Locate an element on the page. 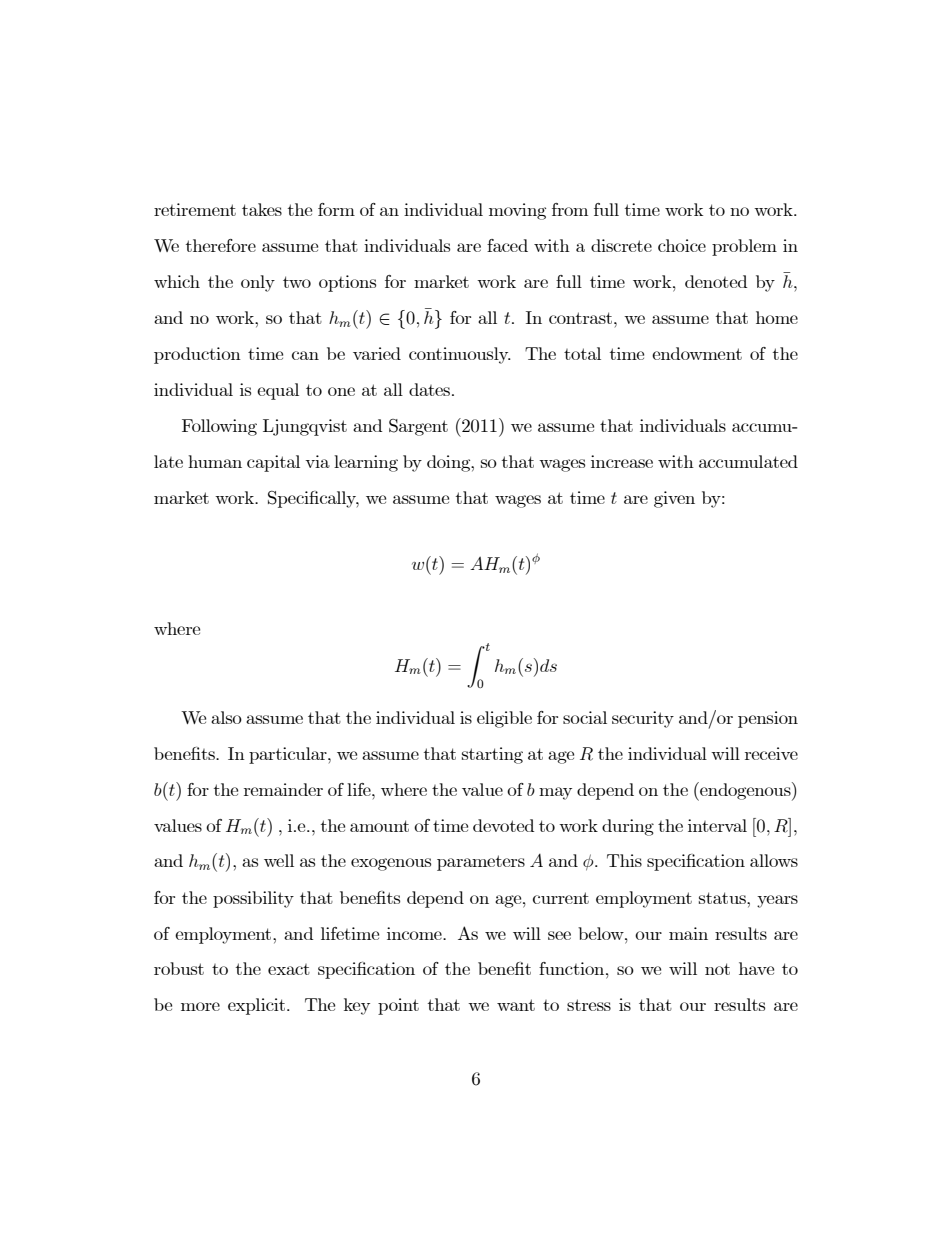 This image has height=1233, width=952. also is located at coordinates (226, 717).
